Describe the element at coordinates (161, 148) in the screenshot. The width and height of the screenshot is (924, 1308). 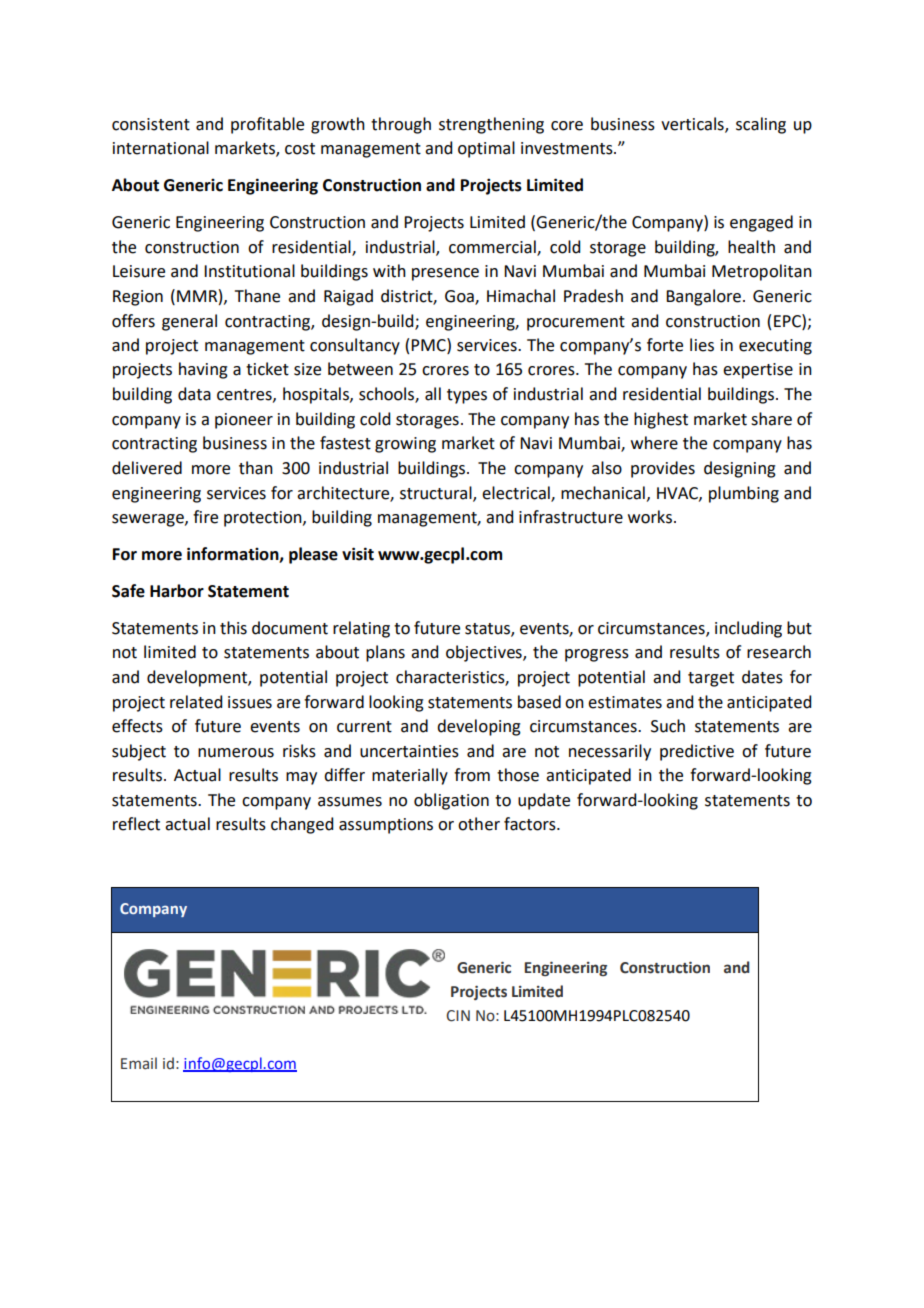
I see `international` at that location.
